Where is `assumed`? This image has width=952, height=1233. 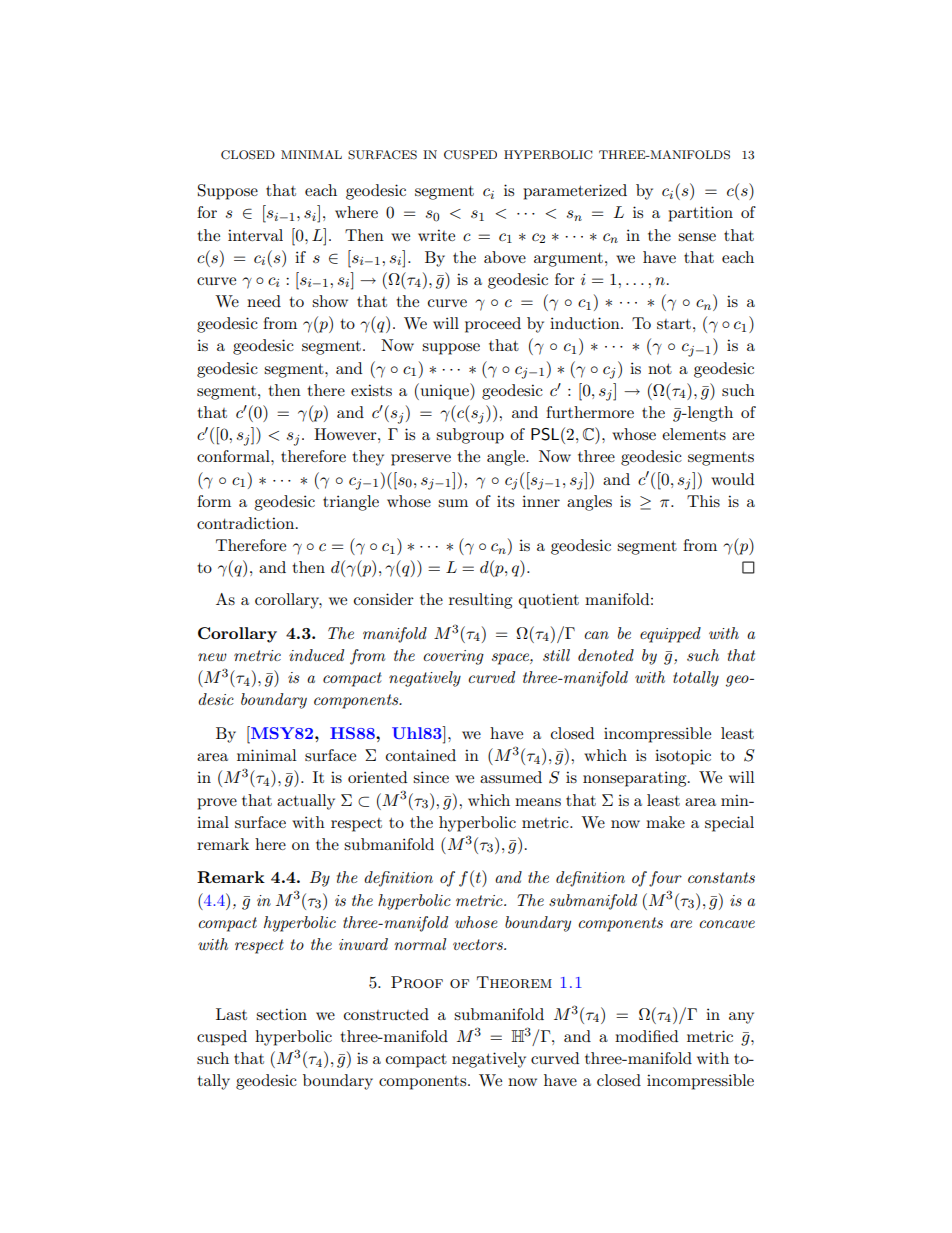
assumed is located at coordinates (511, 777).
